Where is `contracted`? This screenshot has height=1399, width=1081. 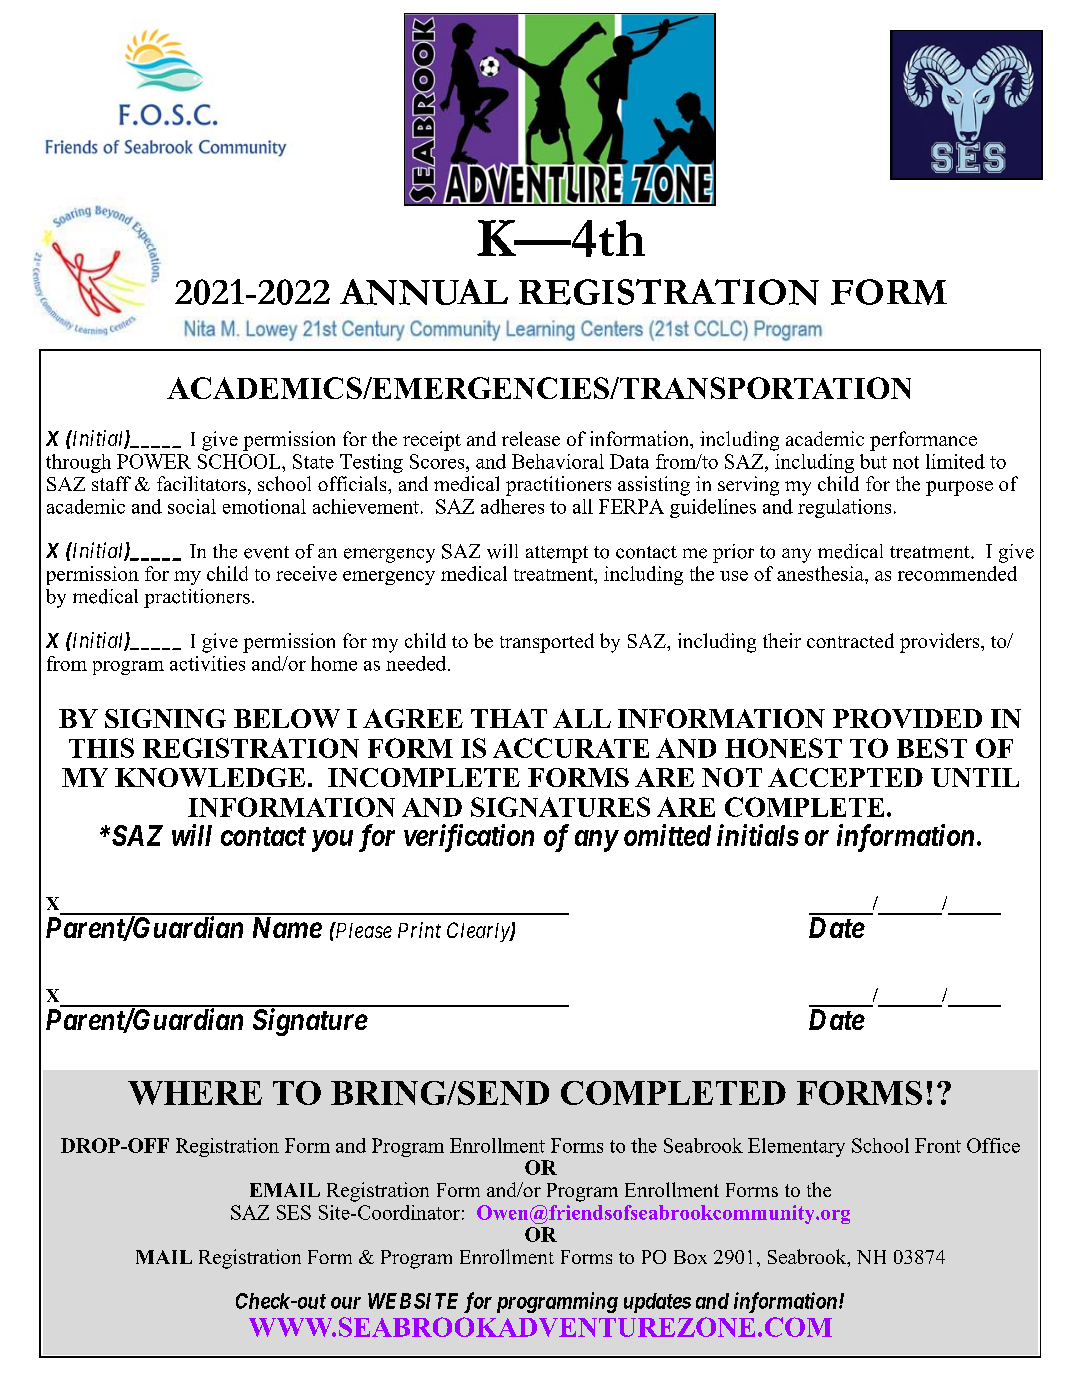 contracted is located at coordinates (850, 640).
